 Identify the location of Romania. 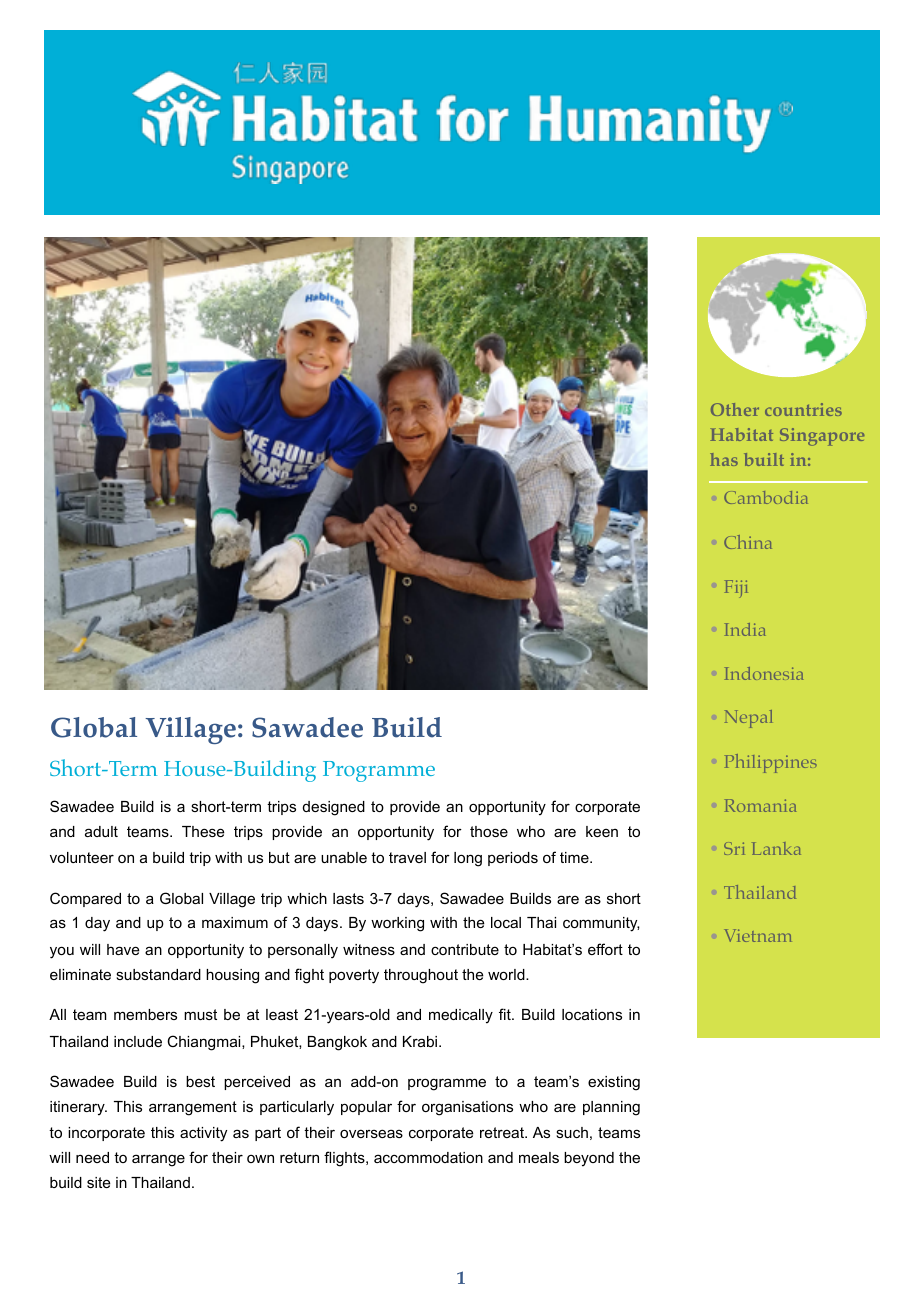
(760, 805).
